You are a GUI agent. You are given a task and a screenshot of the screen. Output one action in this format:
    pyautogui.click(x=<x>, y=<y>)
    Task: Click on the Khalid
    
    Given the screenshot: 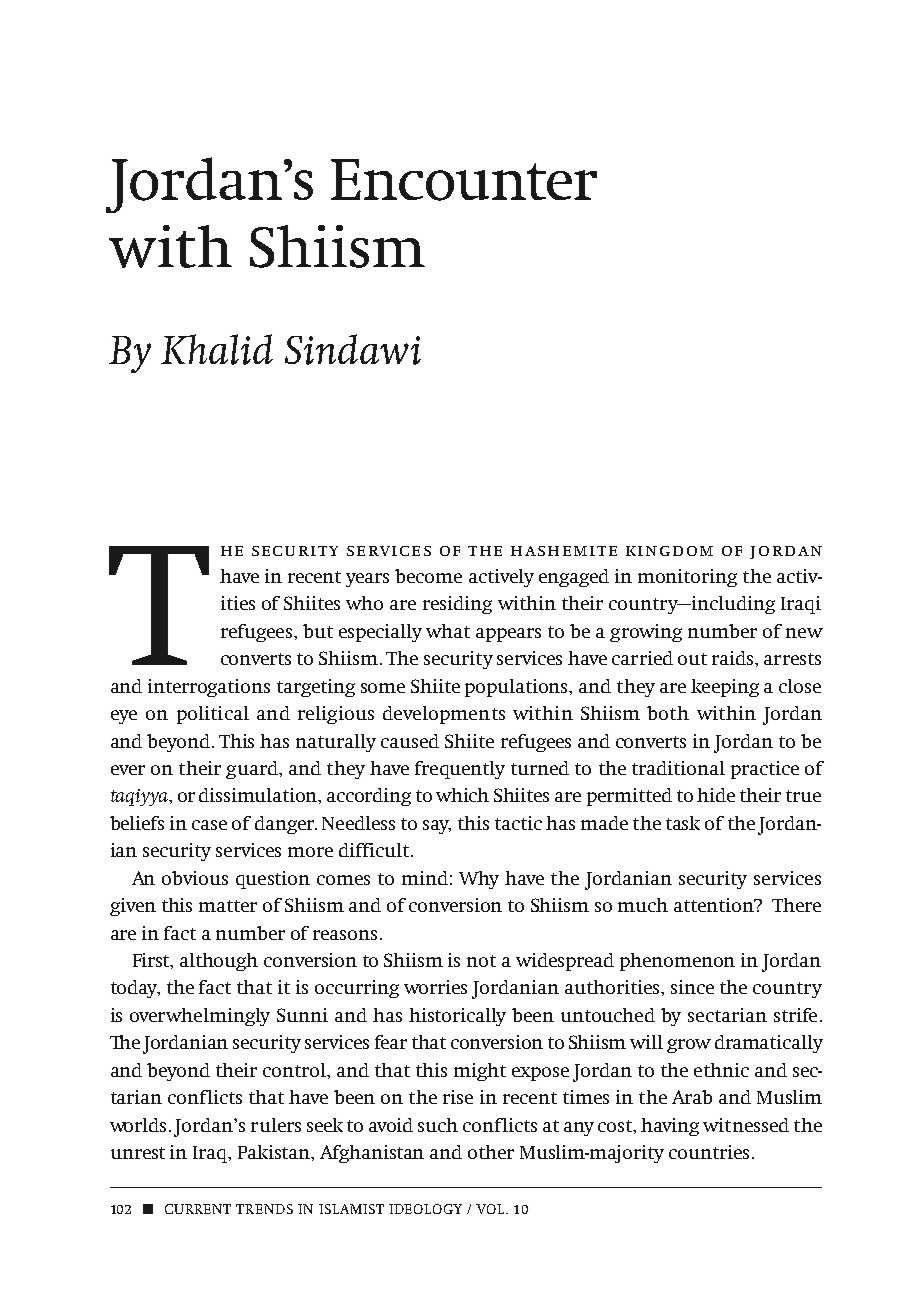 What is the action you would take?
    pyautogui.click(x=217, y=349)
